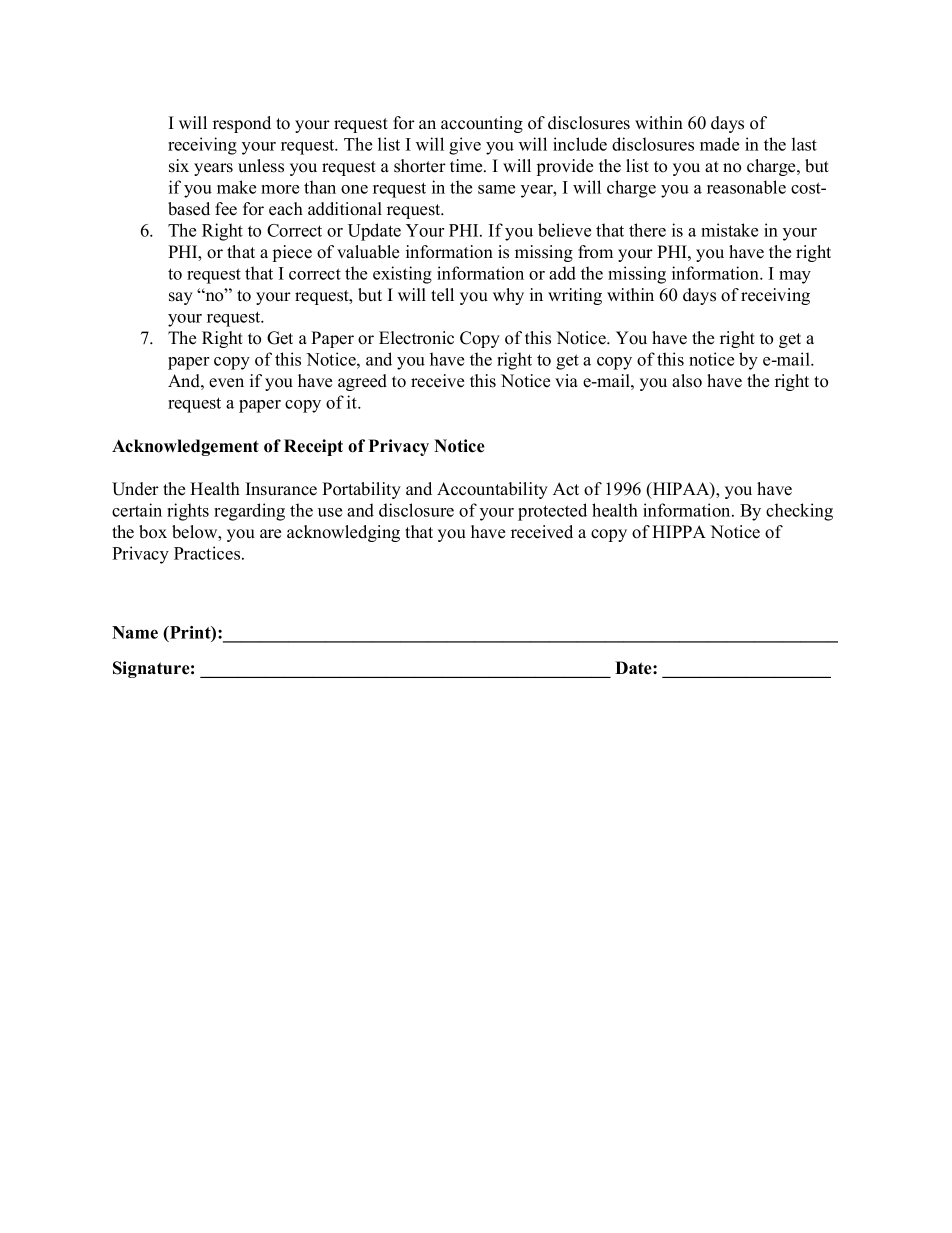 The width and height of the document is (952, 1233). Describe the element at coordinates (249, 512) in the document. I see `regarding` at that location.
